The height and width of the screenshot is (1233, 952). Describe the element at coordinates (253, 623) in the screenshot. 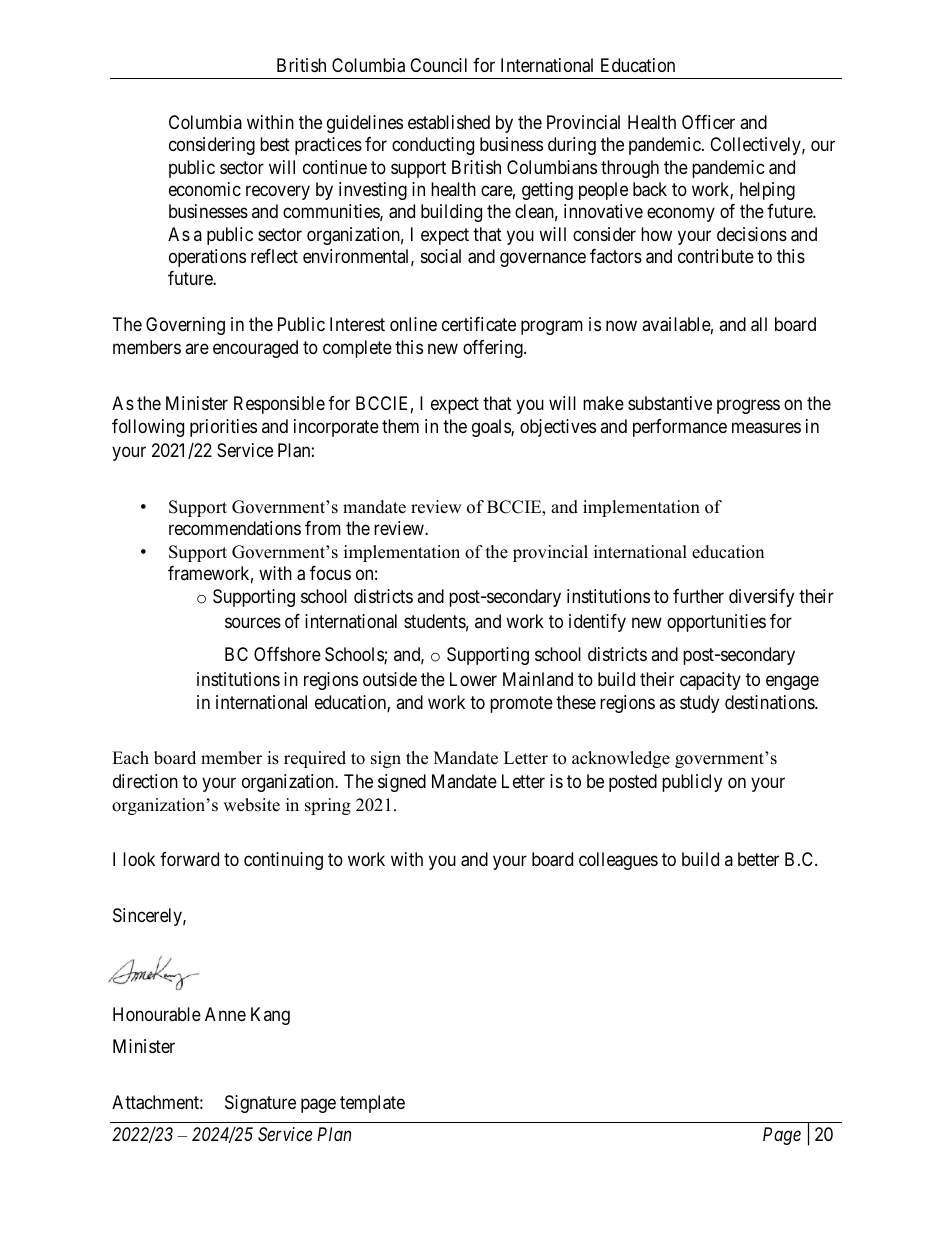

I see `sources` at that location.
